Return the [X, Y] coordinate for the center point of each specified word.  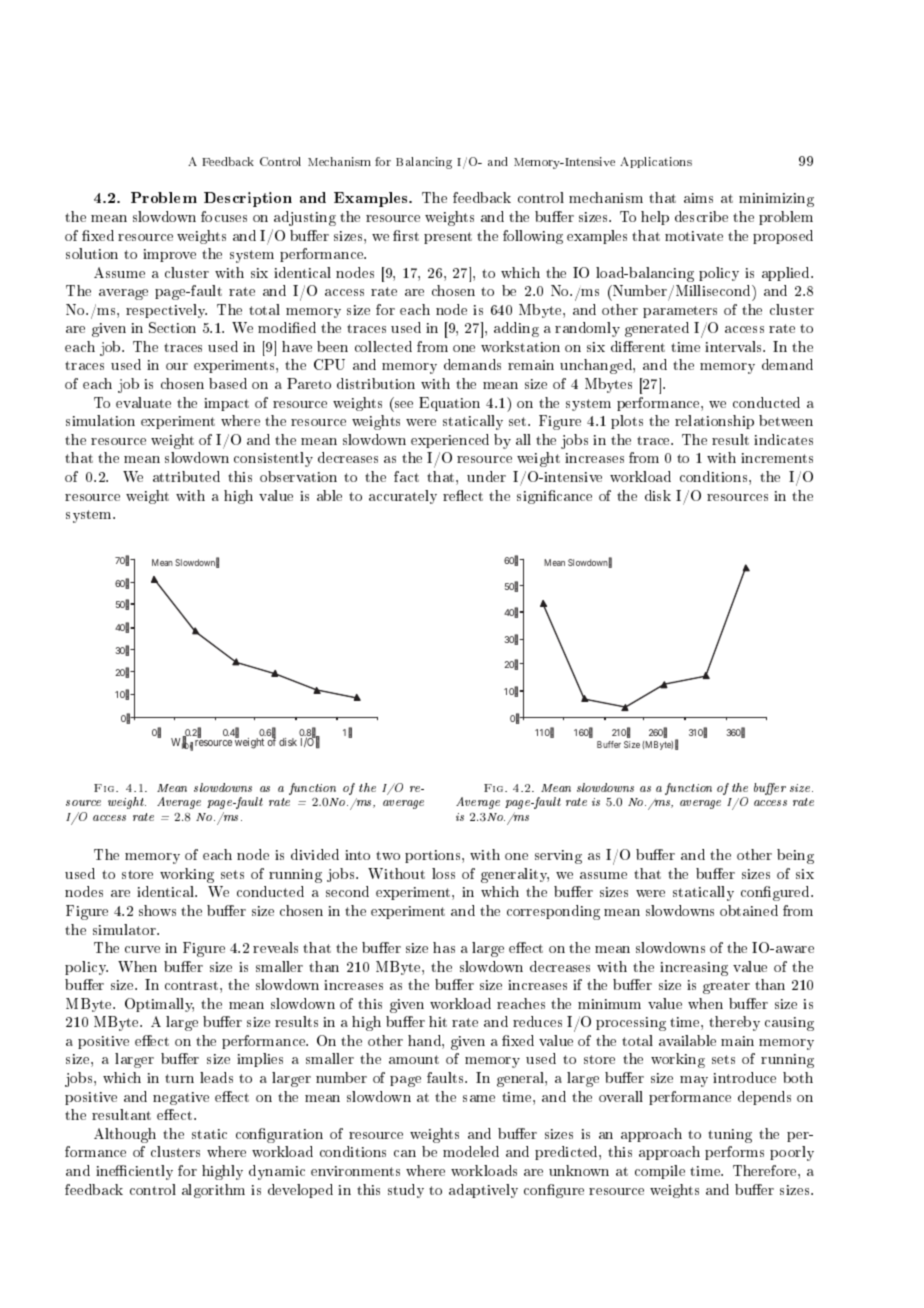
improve [169, 255]
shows [157, 910]
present [448, 238]
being [795, 856]
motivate [694, 236]
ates [800, 440]
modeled [471, 1151]
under [486, 476]
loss [443, 873]
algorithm [213, 1191]
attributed [186, 476]
